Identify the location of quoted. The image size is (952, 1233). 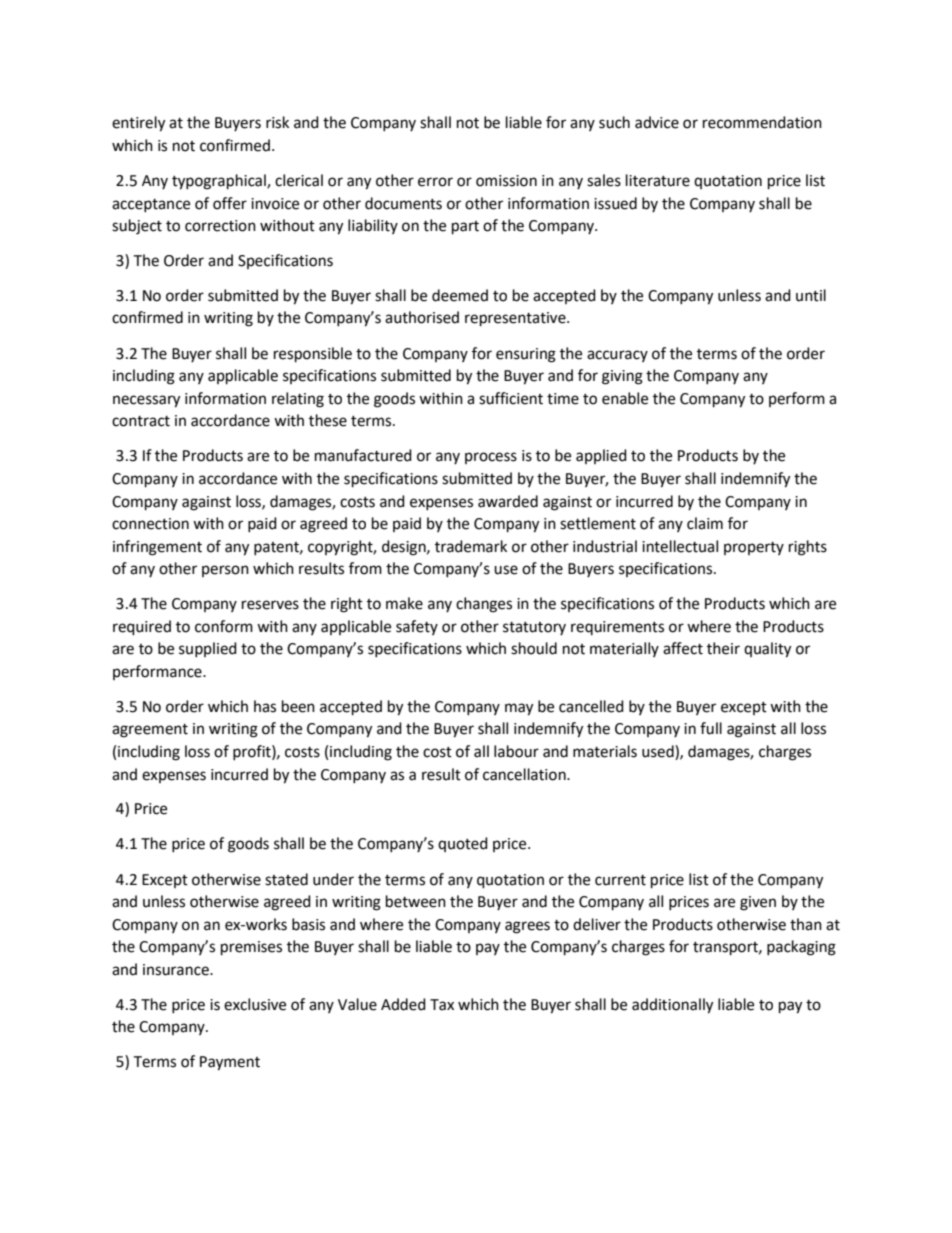
(463, 844).
